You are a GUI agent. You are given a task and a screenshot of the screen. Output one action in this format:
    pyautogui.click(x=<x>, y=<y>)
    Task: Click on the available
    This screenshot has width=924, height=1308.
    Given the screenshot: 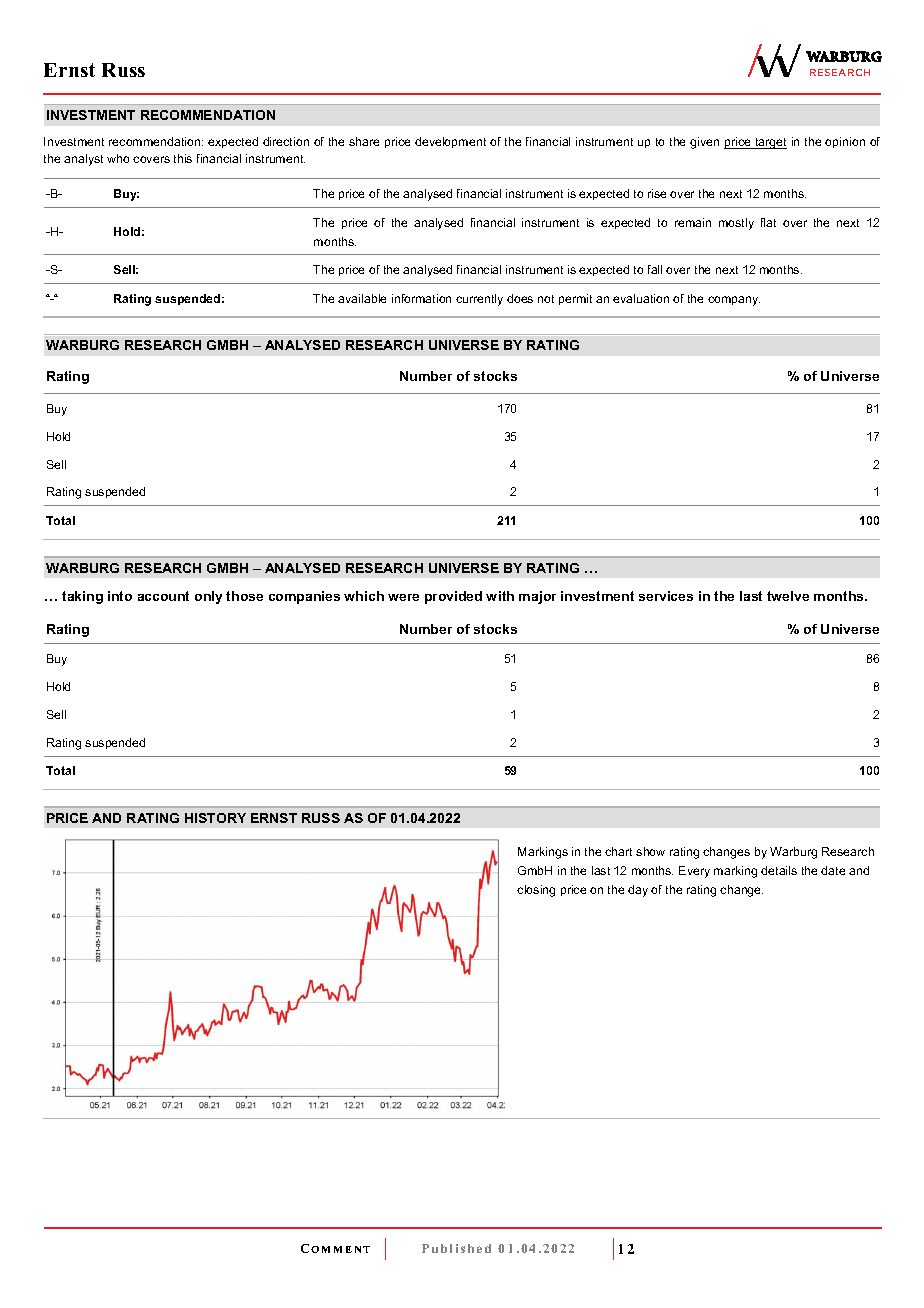 What is the action you would take?
    pyautogui.click(x=362, y=298)
